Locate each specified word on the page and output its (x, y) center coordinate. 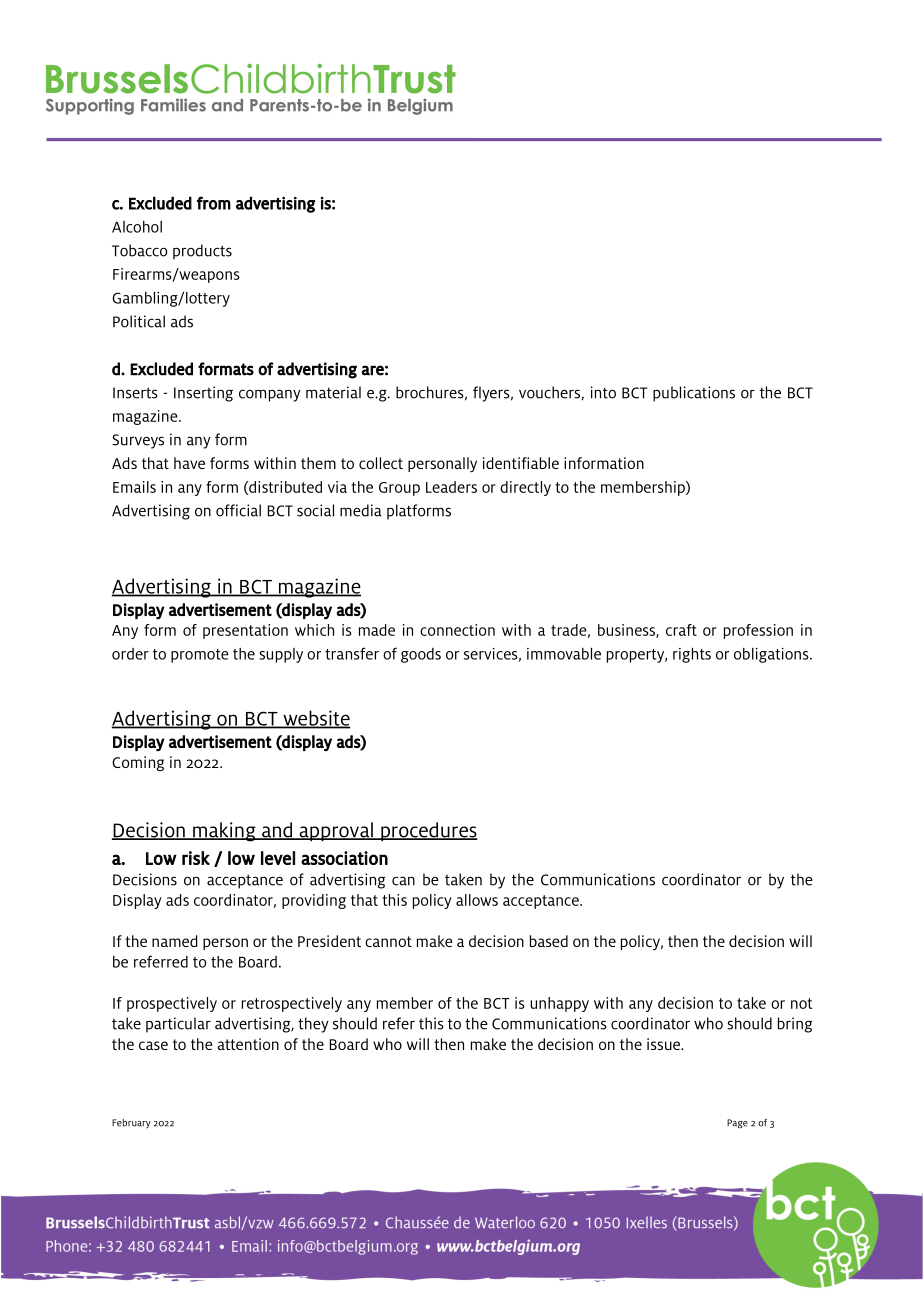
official (238, 510)
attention (248, 1044)
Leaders (451, 487)
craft (681, 630)
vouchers (550, 393)
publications (694, 394)
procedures (428, 831)
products (202, 252)
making (224, 832)
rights (692, 655)
